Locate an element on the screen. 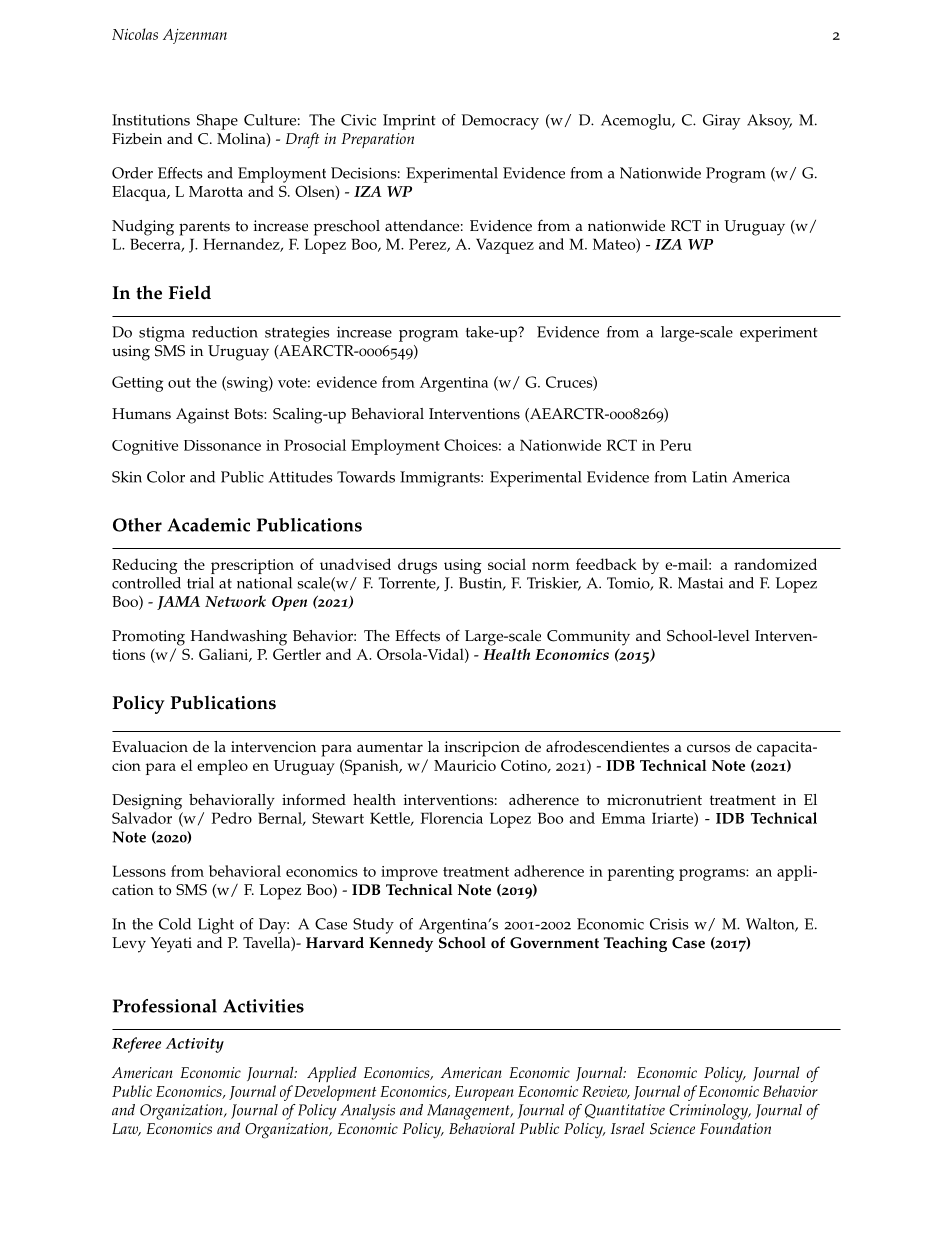  Giray is located at coordinates (722, 122).
